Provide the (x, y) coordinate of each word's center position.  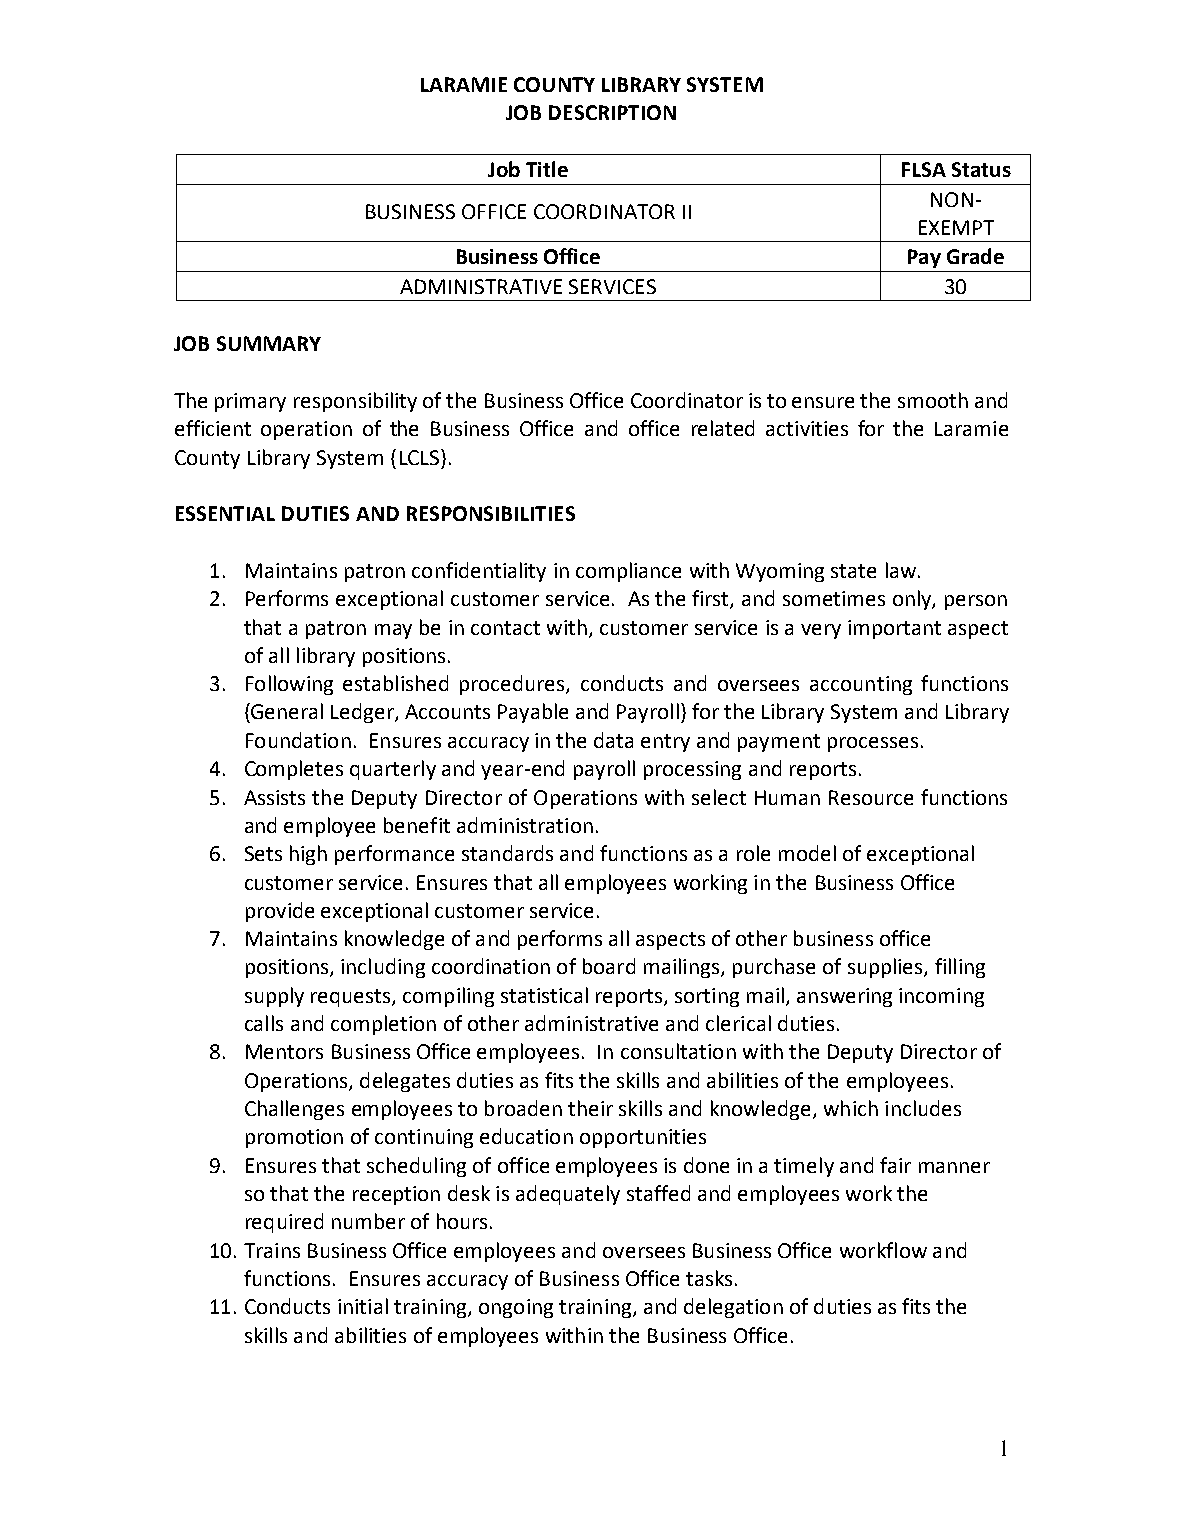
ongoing (516, 1308)
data (613, 740)
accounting (861, 685)
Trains (272, 1250)
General (286, 711)
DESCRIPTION (612, 112)
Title (547, 169)
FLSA (924, 169)
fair (895, 1165)
